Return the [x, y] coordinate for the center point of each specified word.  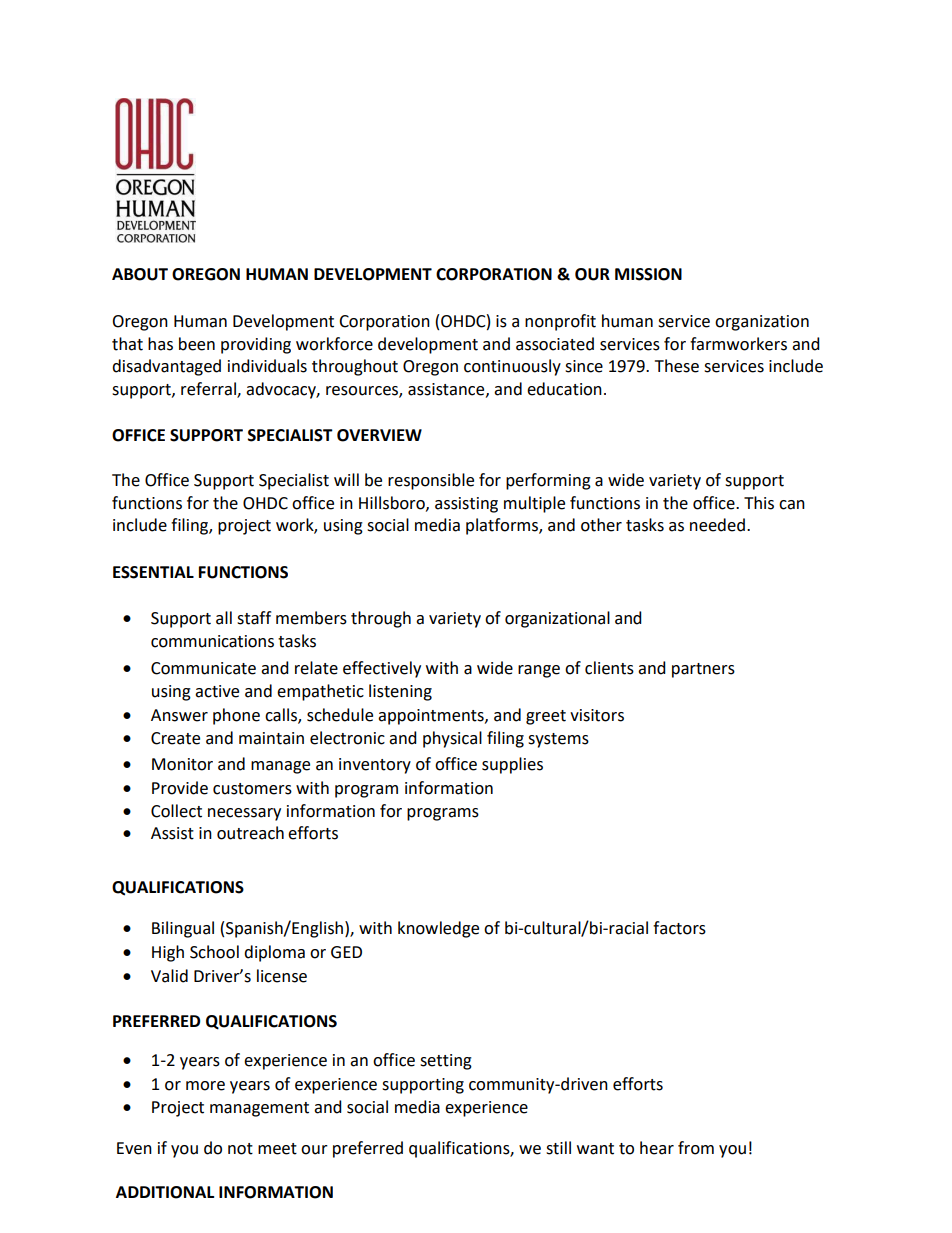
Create [175, 738]
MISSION [648, 274]
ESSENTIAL [153, 572]
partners [703, 670]
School [214, 952]
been [197, 344]
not [240, 1149]
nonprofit [560, 322]
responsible [431, 481]
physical [452, 739]
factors [679, 928]
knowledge [438, 929]
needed [717, 525]
